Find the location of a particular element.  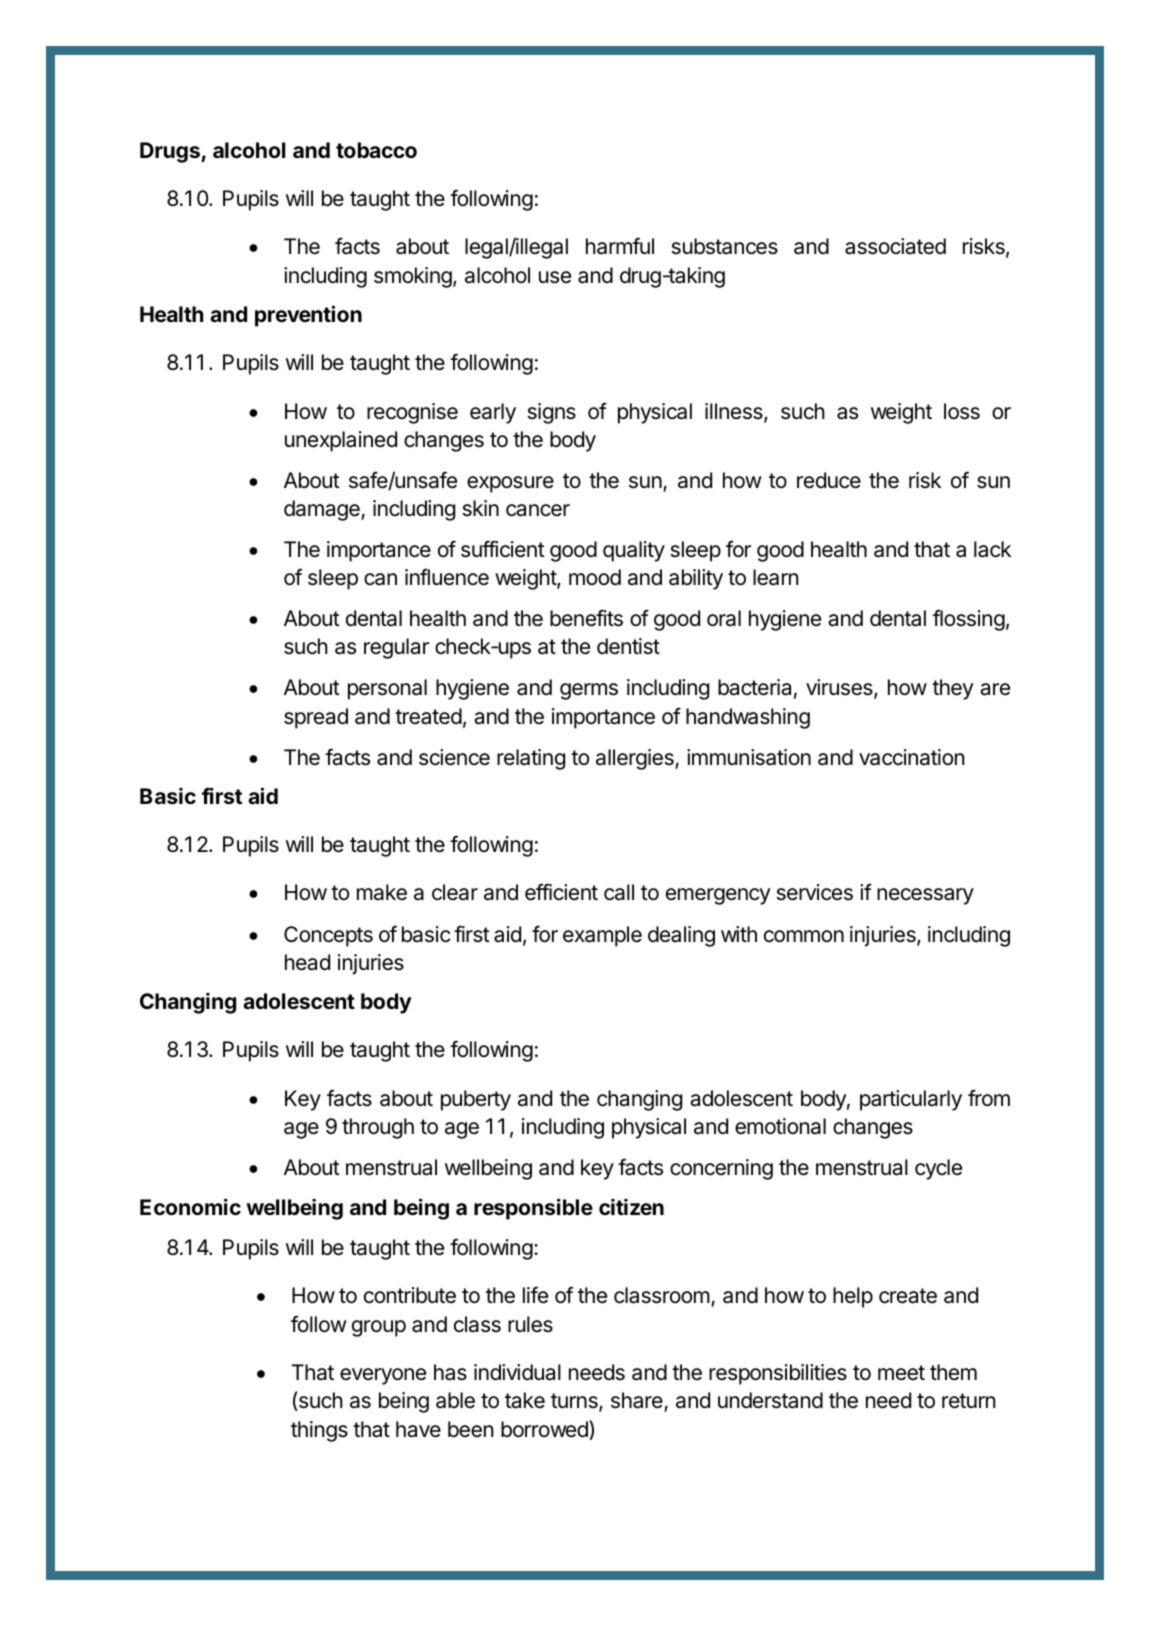

harmful is located at coordinates (620, 246).
